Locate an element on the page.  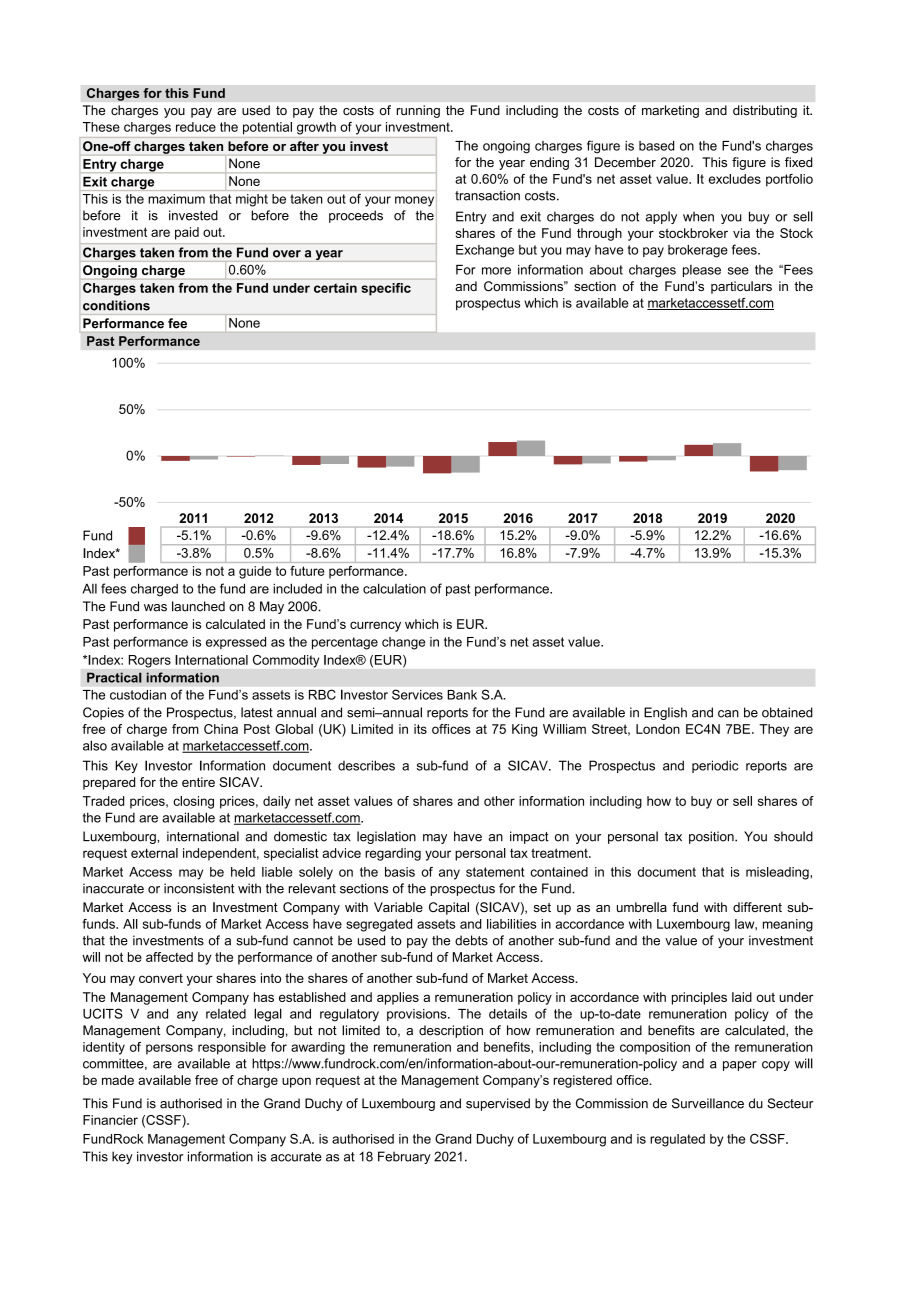
guide is located at coordinates (255, 572).
